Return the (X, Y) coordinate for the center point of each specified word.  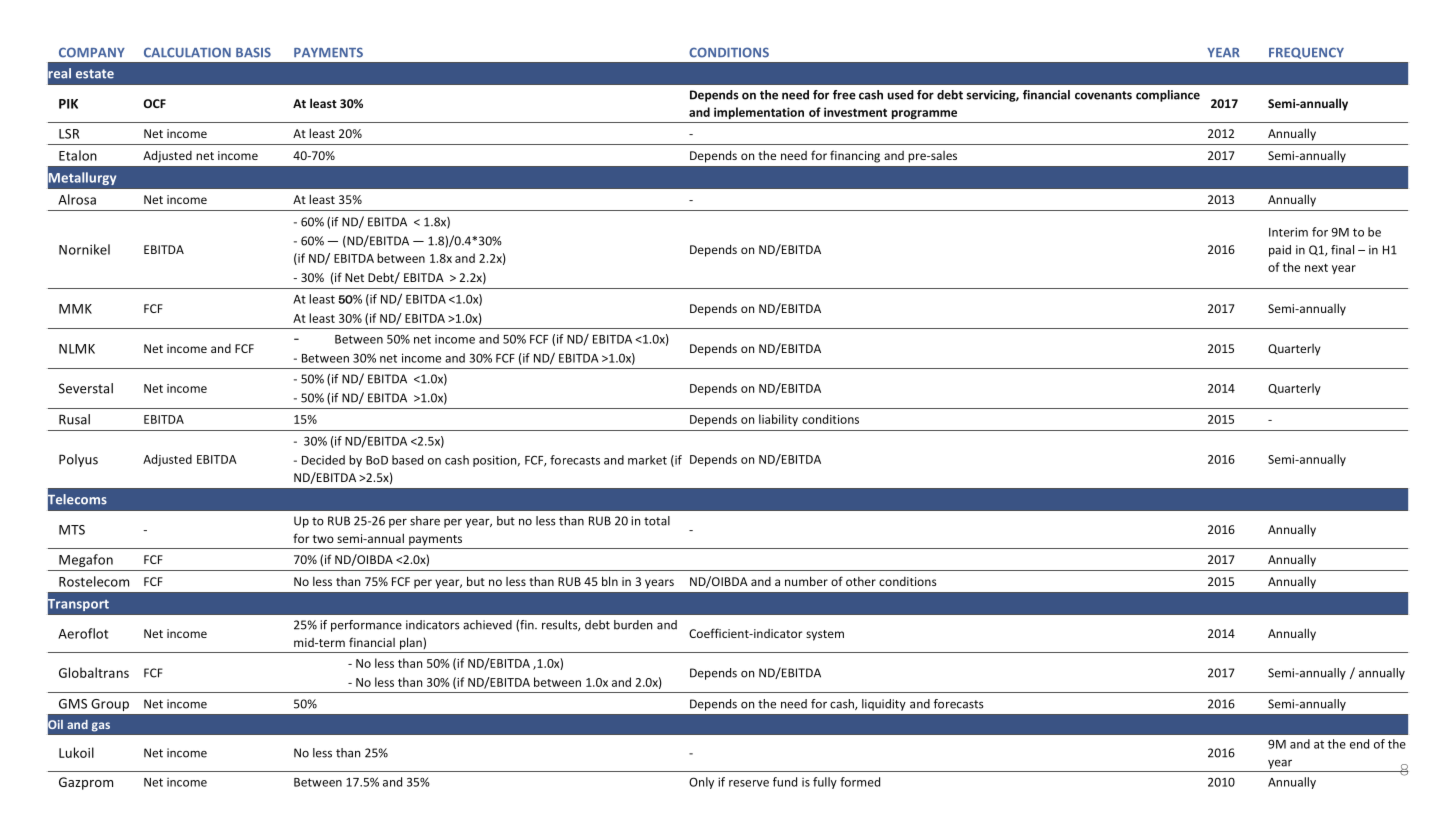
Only (701, 783)
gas (101, 727)
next (1316, 267)
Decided (323, 460)
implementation (759, 113)
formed (860, 782)
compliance (1168, 96)
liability (778, 420)
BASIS (253, 52)
